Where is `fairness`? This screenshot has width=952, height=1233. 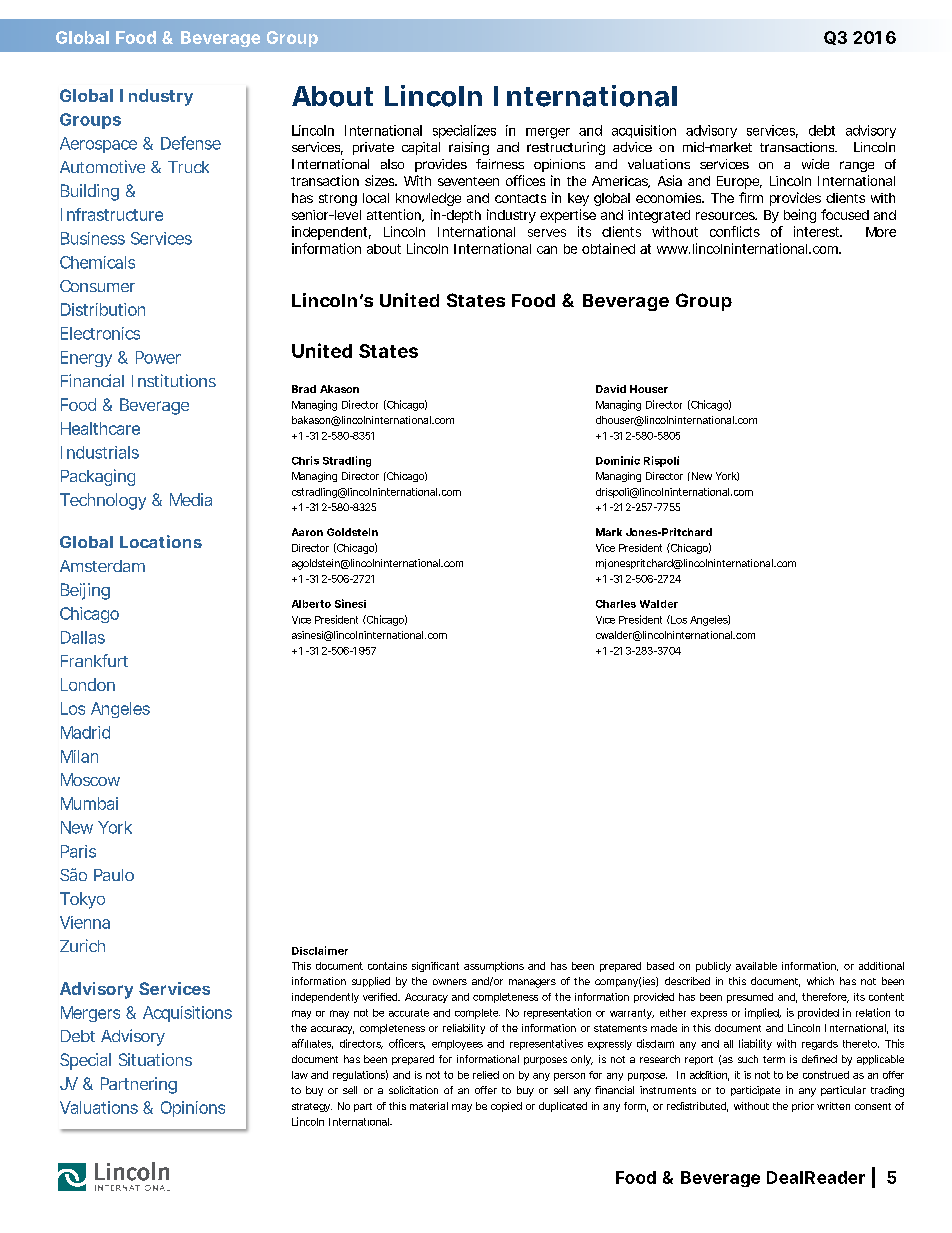
fairness is located at coordinates (500, 164).
